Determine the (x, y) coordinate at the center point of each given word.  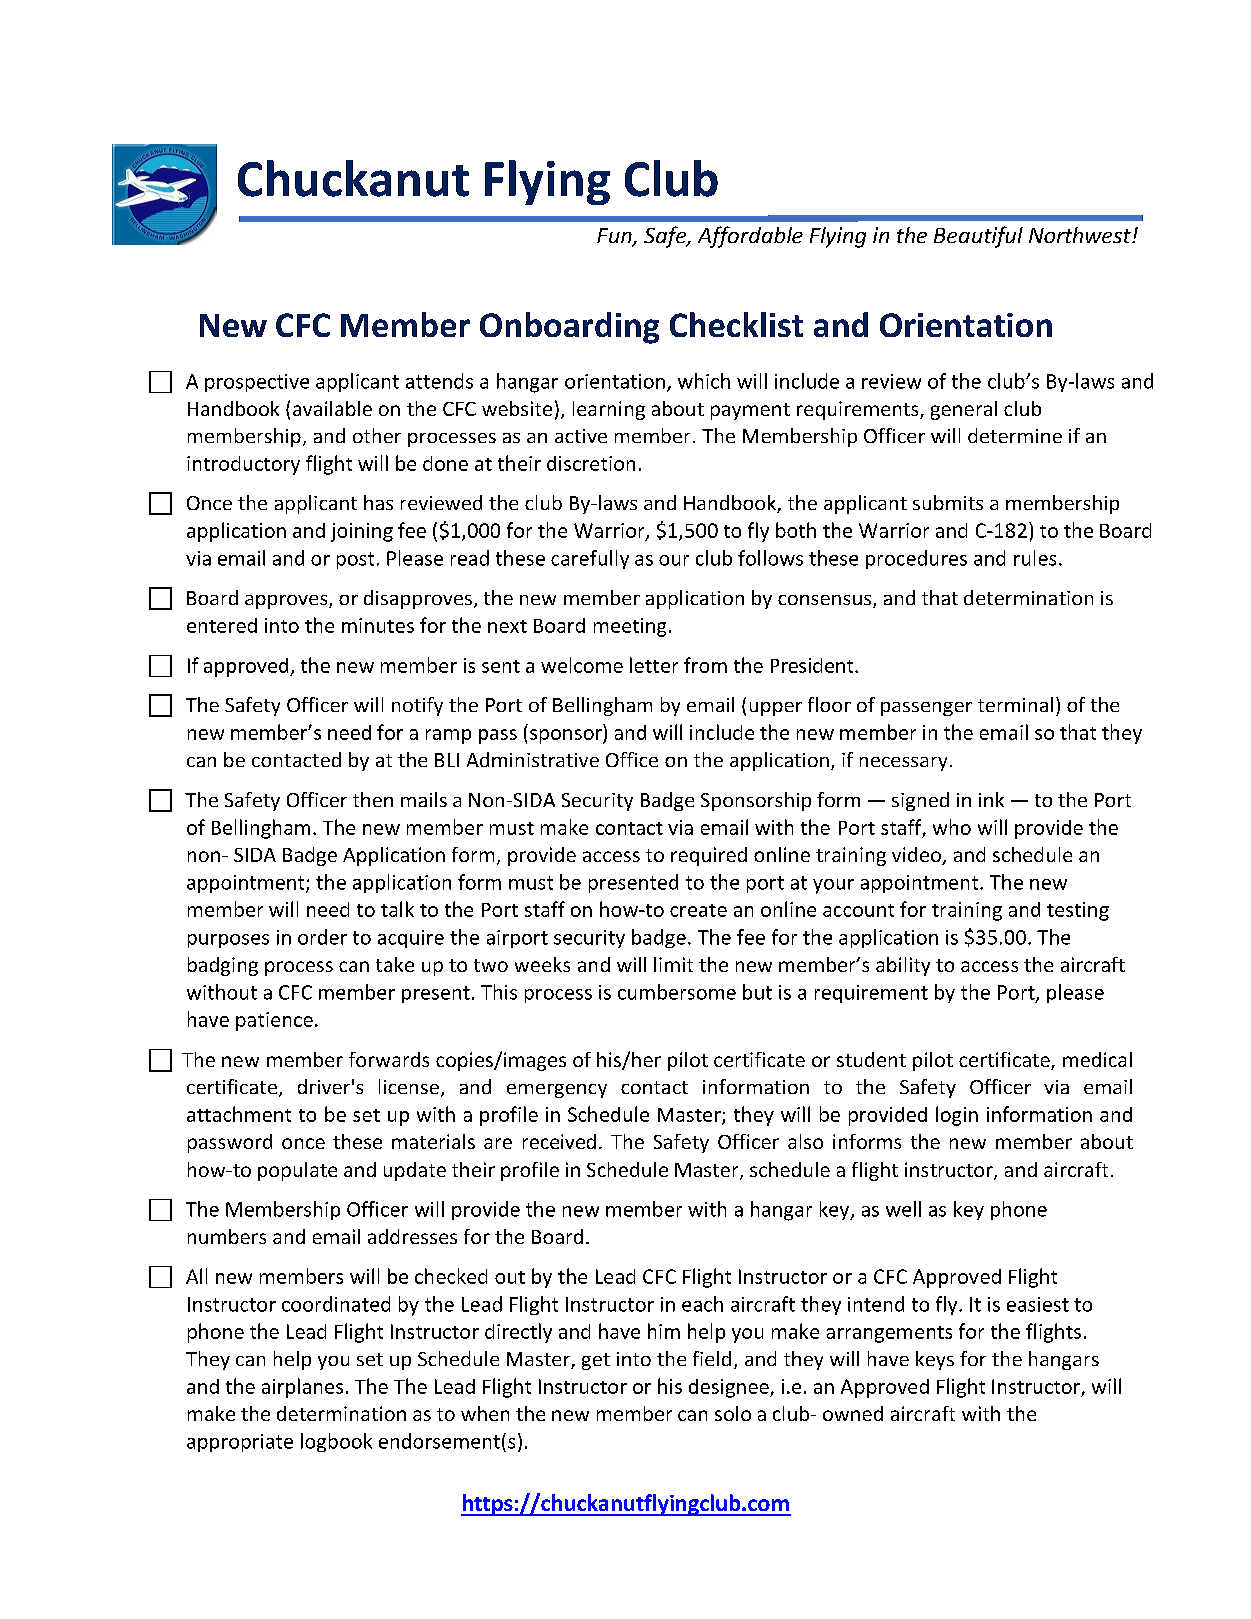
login (957, 1116)
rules (1035, 558)
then (373, 799)
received (559, 1141)
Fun (615, 237)
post (355, 560)
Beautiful (978, 237)
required (709, 856)
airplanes (302, 1388)
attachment (239, 1114)
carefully (590, 559)
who (952, 827)
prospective (257, 383)
